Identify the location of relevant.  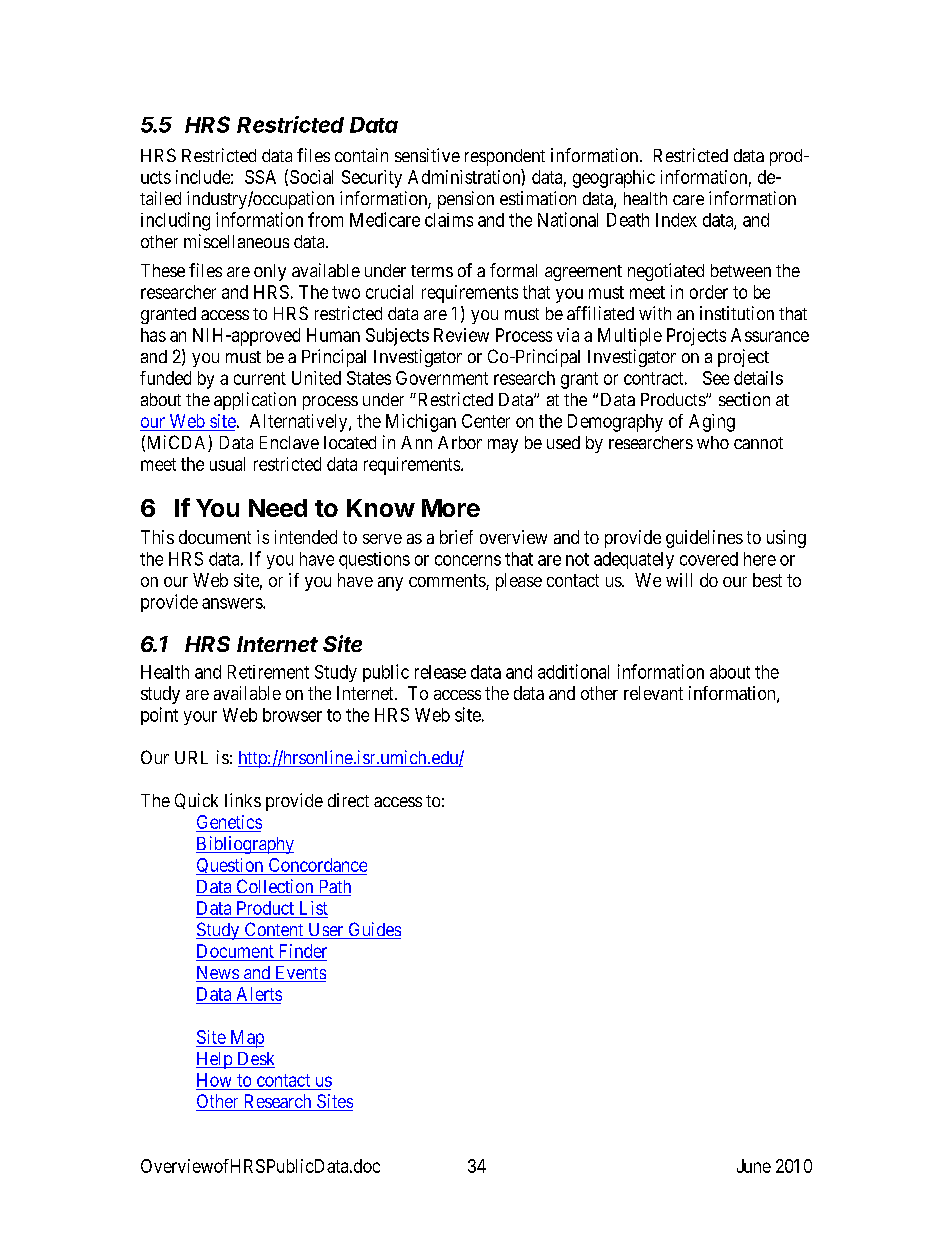
(653, 693).
